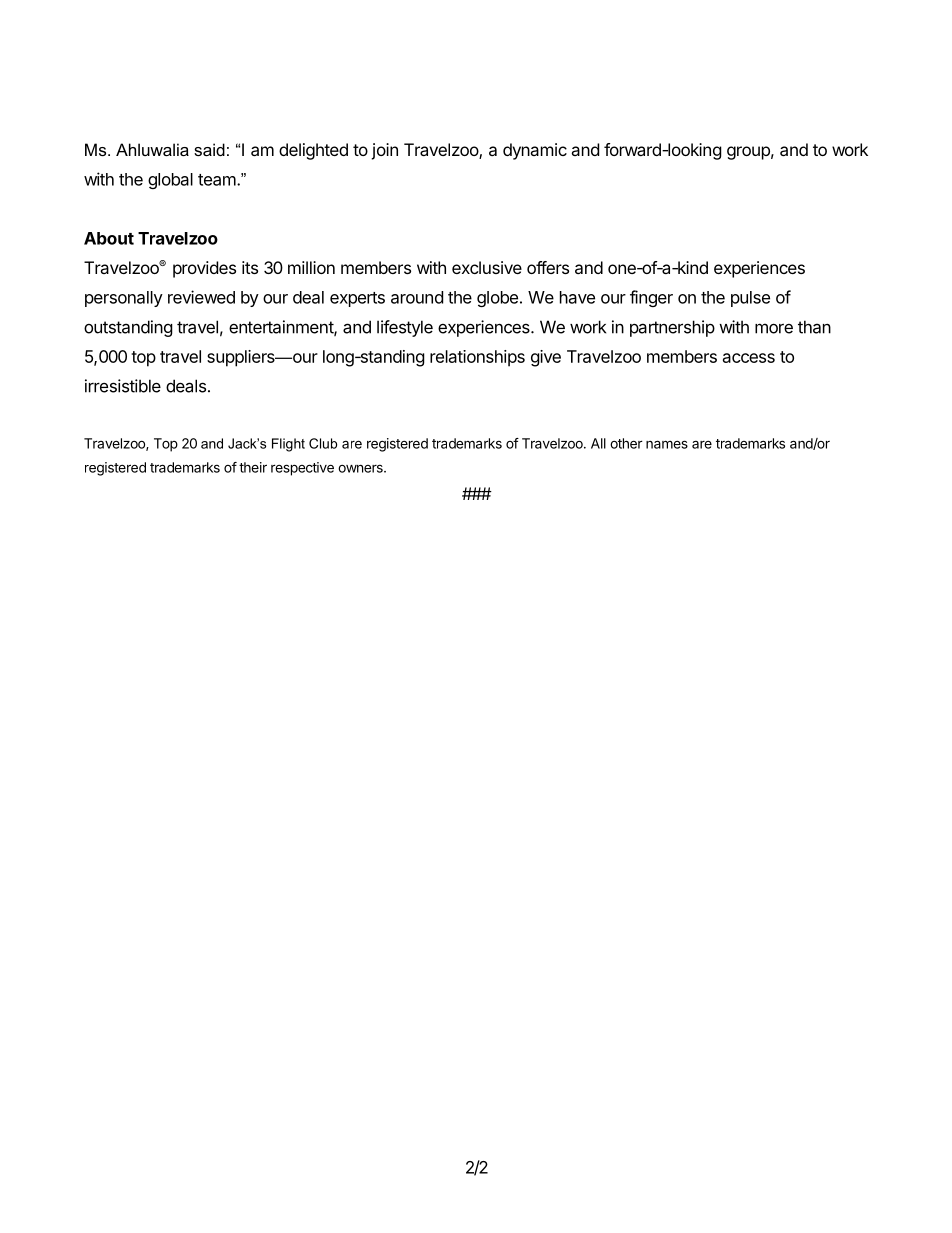 The height and width of the screenshot is (1233, 952). What do you see at coordinates (209, 149) in the screenshot?
I see `said` at bounding box center [209, 149].
